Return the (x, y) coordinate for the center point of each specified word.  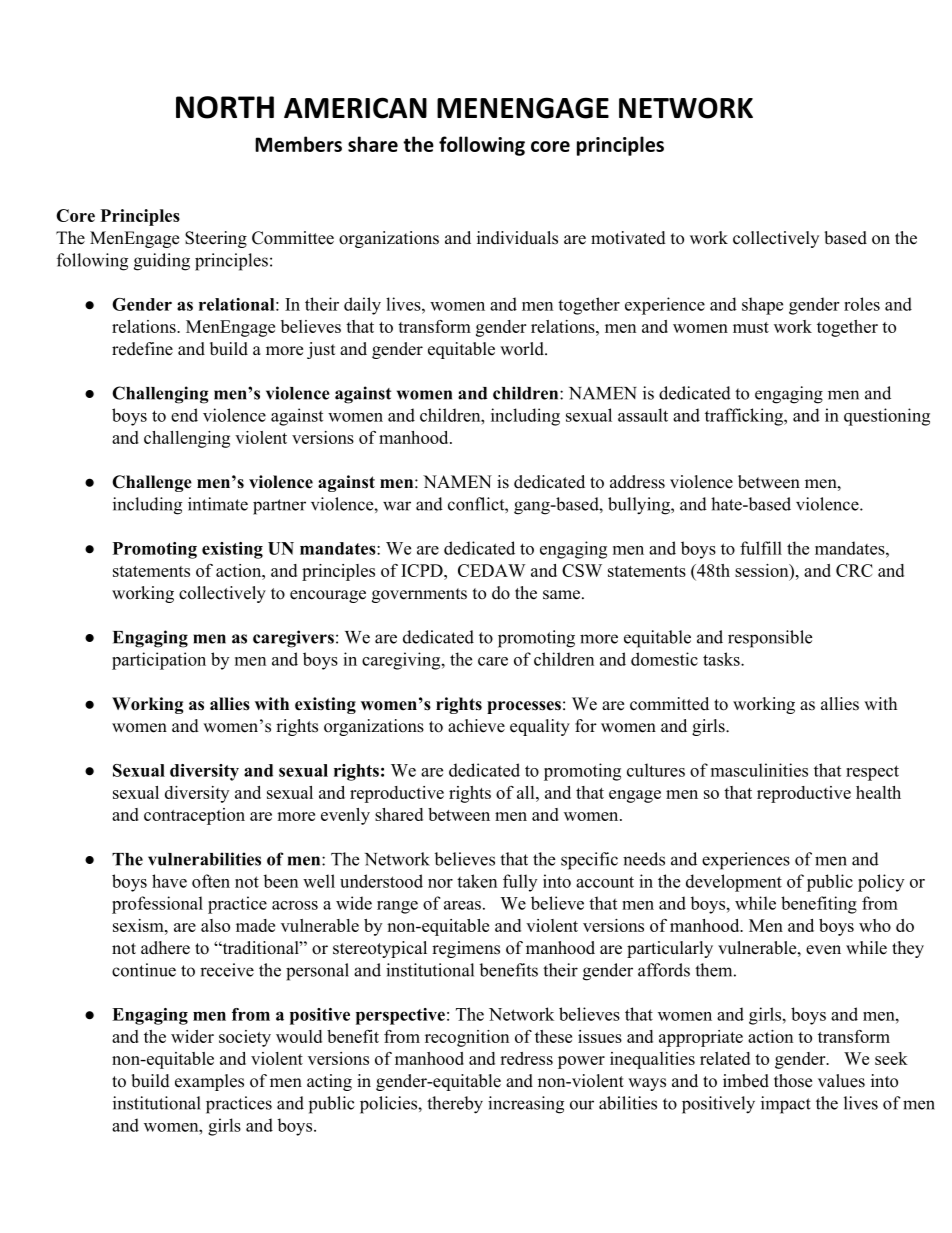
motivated (628, 238)
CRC (854, 570)
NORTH (225, 107)
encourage (328, 596)
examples (209, 1082)
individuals (517, 238)
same (563, 595)
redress (526, 1058)
